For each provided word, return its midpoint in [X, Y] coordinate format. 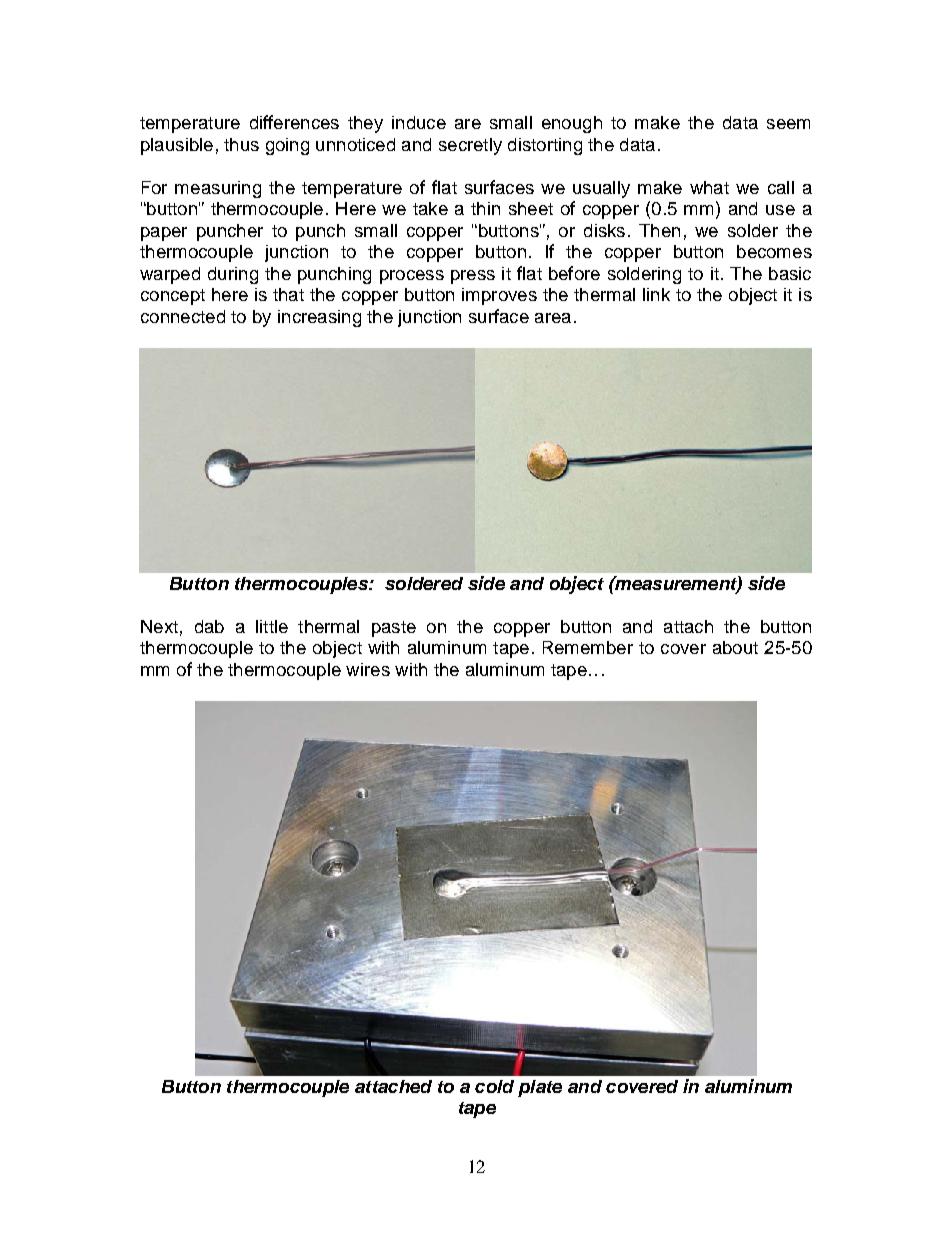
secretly [470, 146]
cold [494, 1086]
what [709, 187]
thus [241, 144]
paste [394, 629]
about [735, 647]
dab [209, 626]
